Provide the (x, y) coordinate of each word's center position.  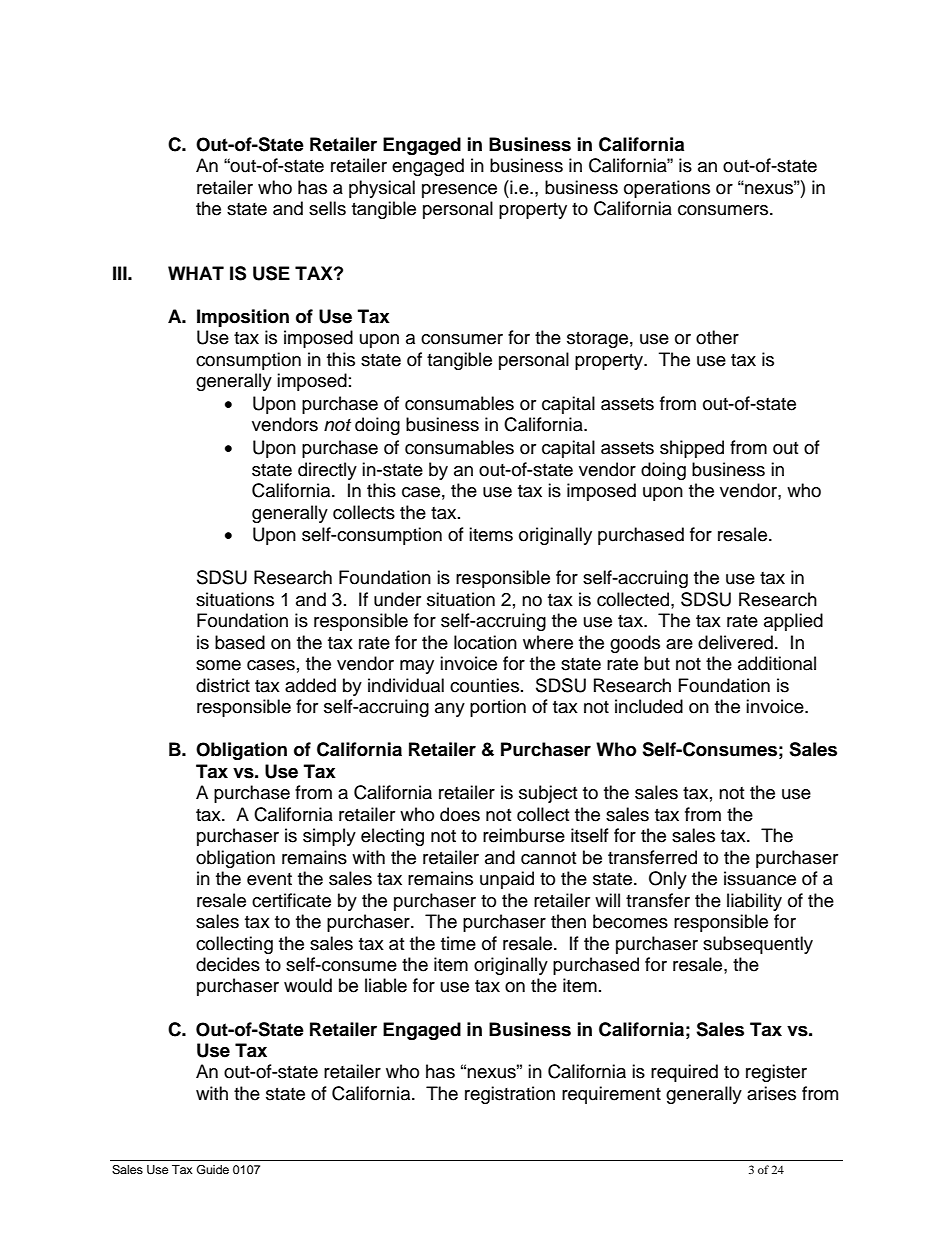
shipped (692, 449)
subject (548, 794)
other (717, 337)
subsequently (758, 945)
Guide (213, 1170)
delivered (735, 642)
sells (327, 208)
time (458, 943)
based (240, 642)
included (649, 706)
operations (667, 189)
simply (329, 837)
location (485, 642)
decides (228, 964)
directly (327, 471)
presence (459, 191)
